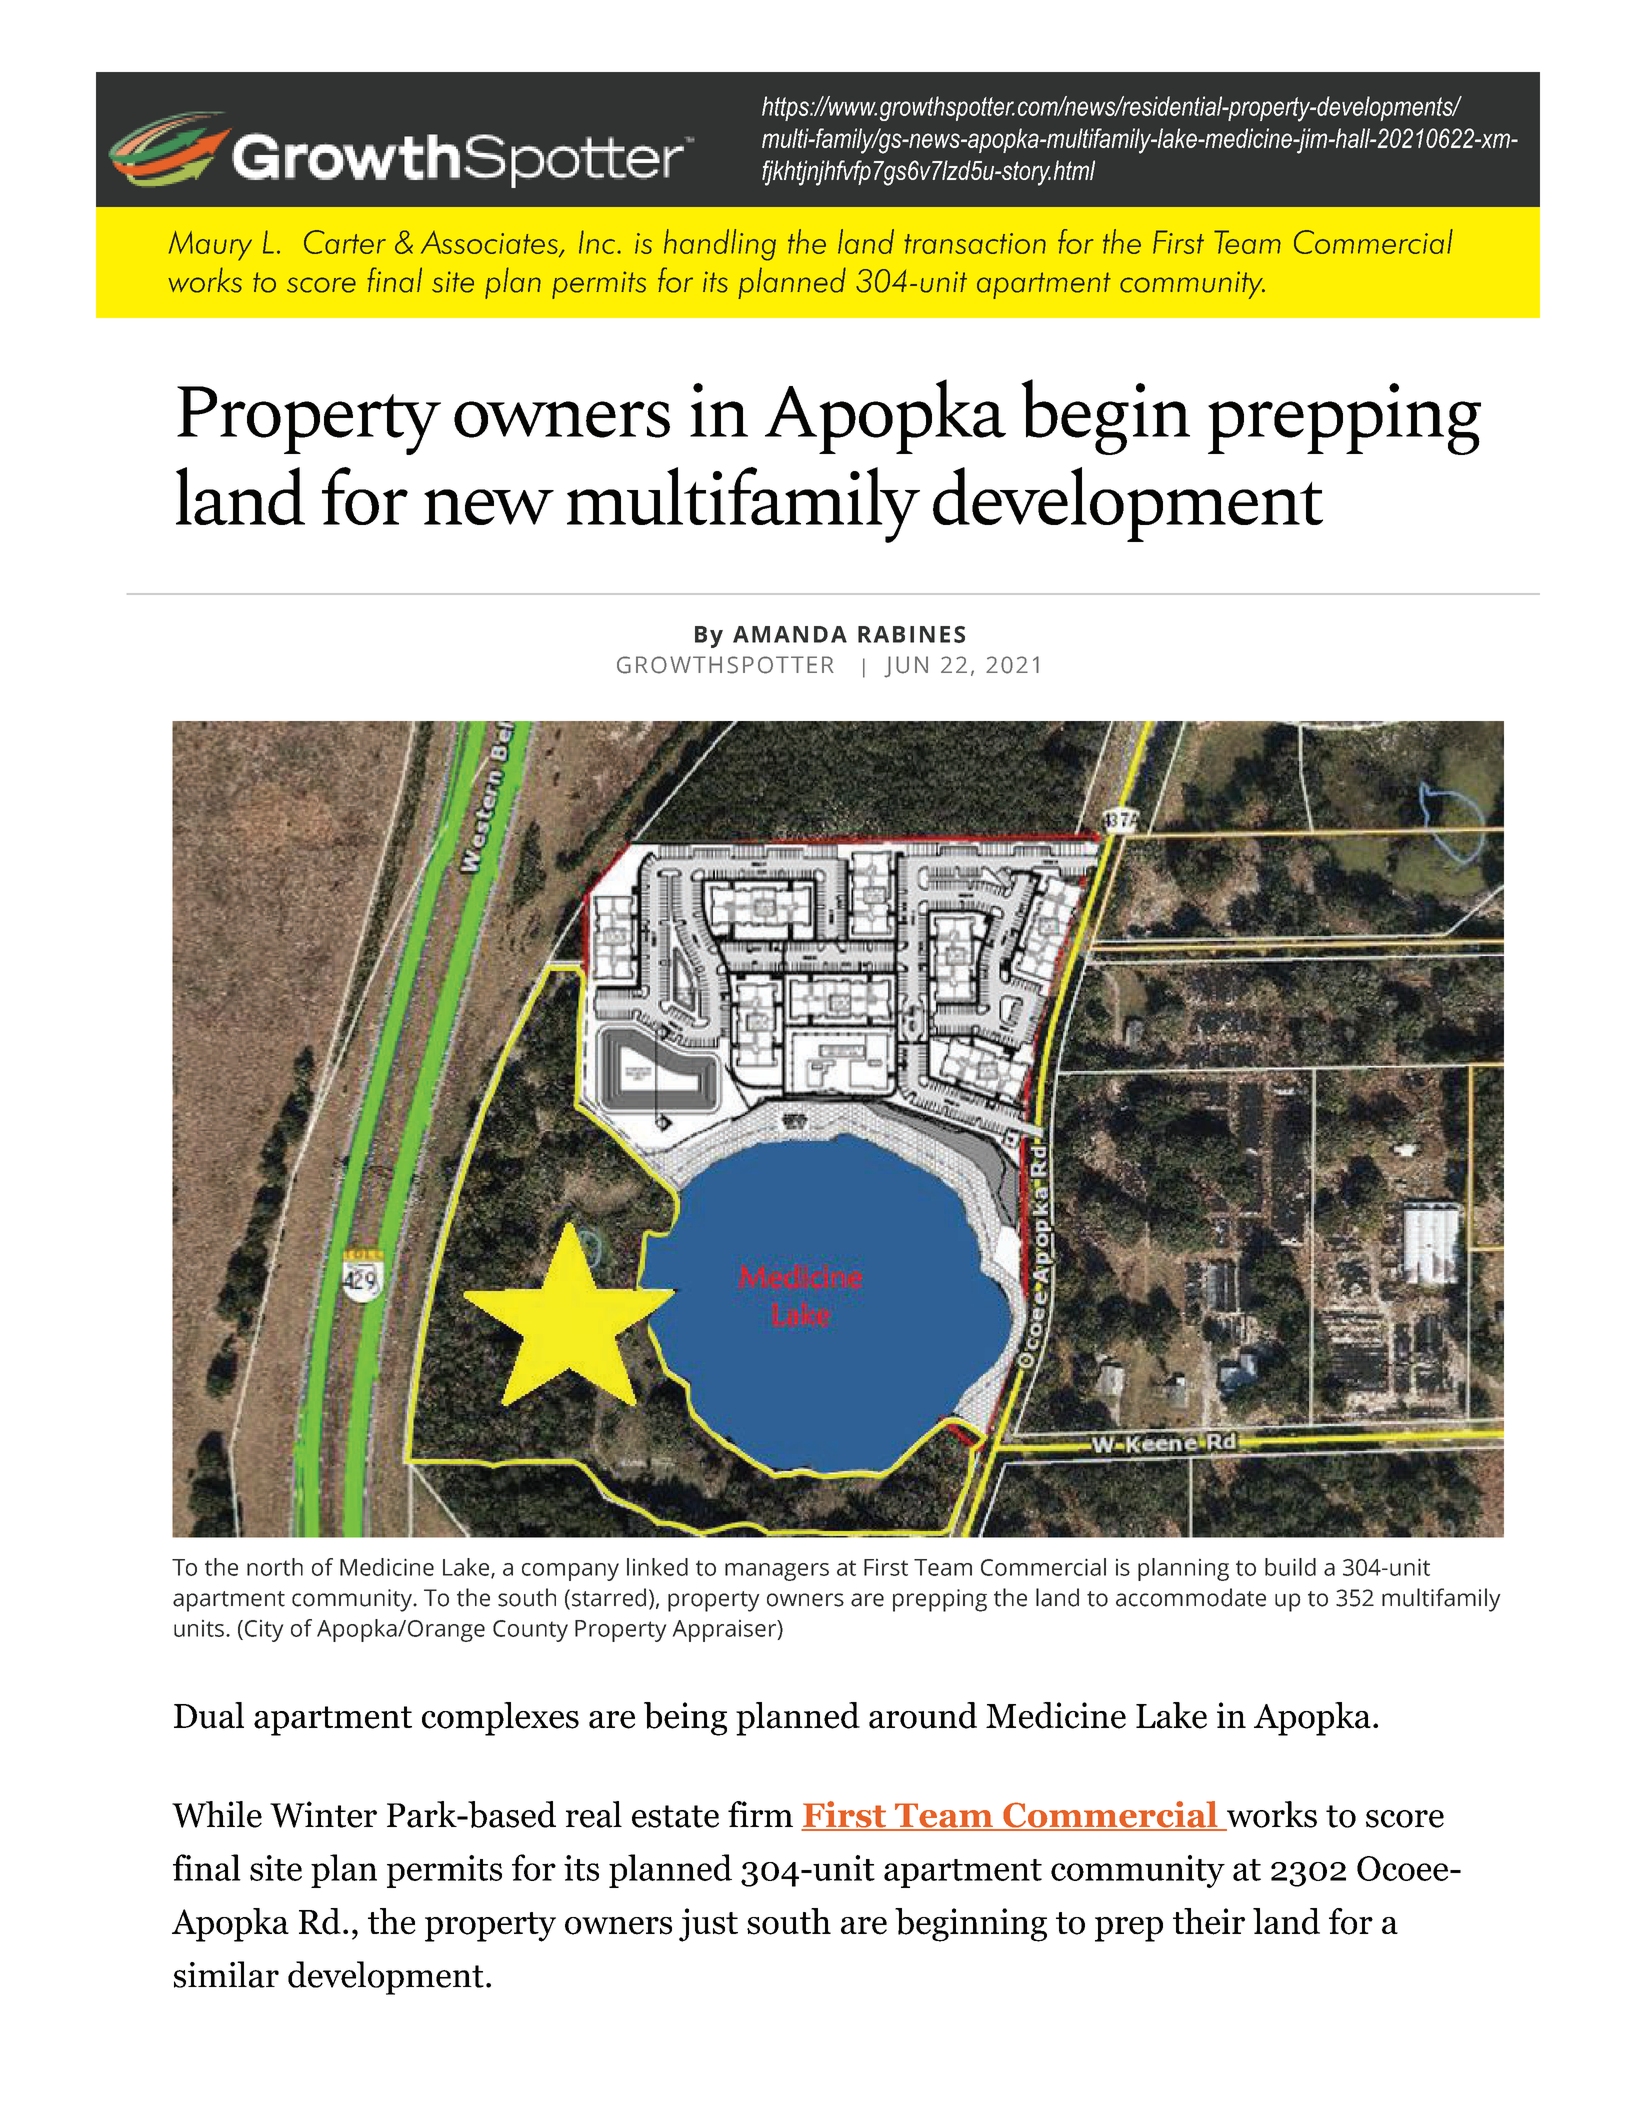 The height and width of the screenshot is (2117, 1636). Describe the element at coordinates (726, 1630) in the screenshot. I see `Appraiser` at that location.
